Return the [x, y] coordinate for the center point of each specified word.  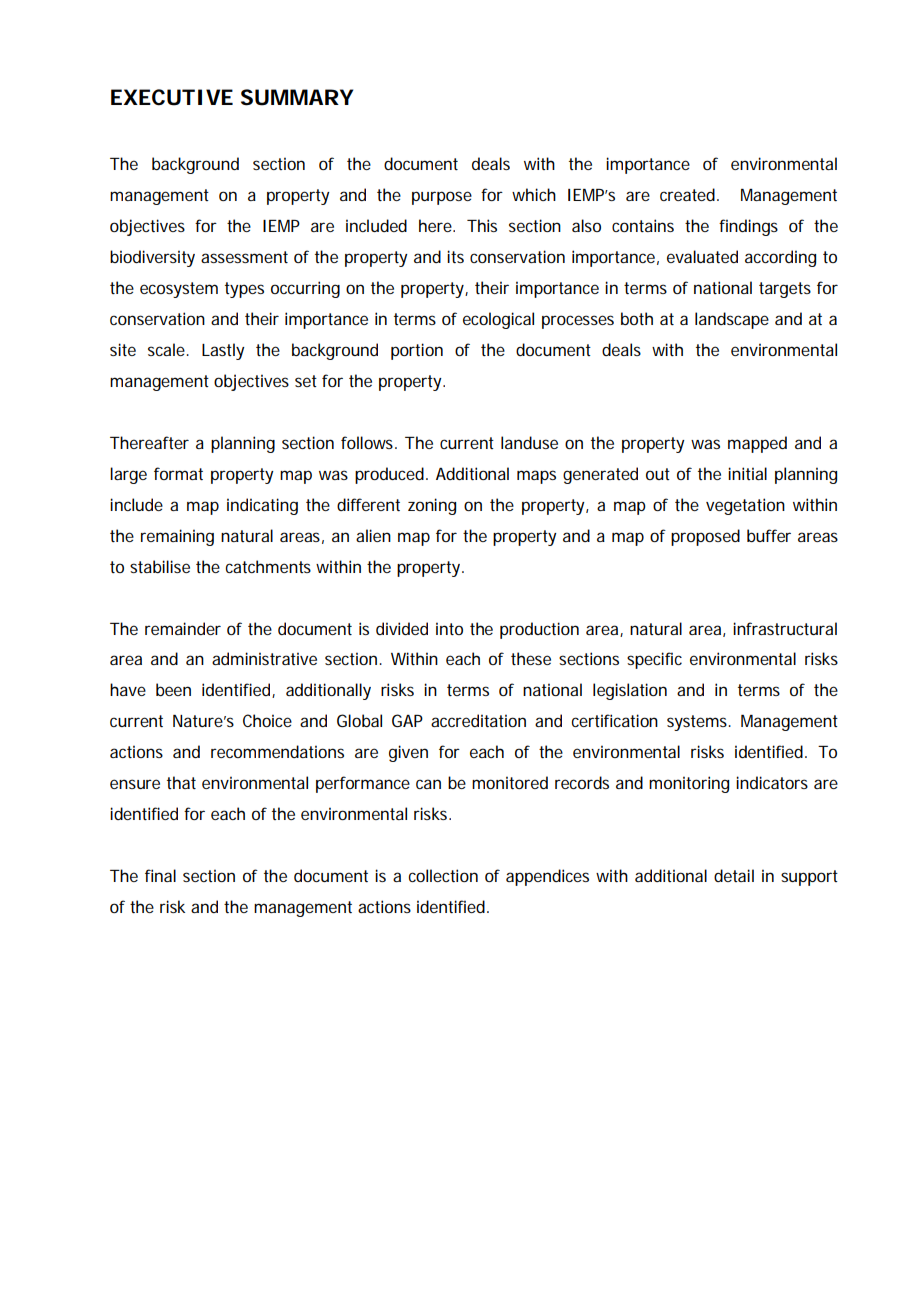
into [449, 628]
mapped [757, 444]
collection [443, 875]
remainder [183, 628]
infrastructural [785, 628]
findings [748, 227]
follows [368, 442]
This [482, 225]
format [178, 473]
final [160, 875]
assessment [244, 257]
